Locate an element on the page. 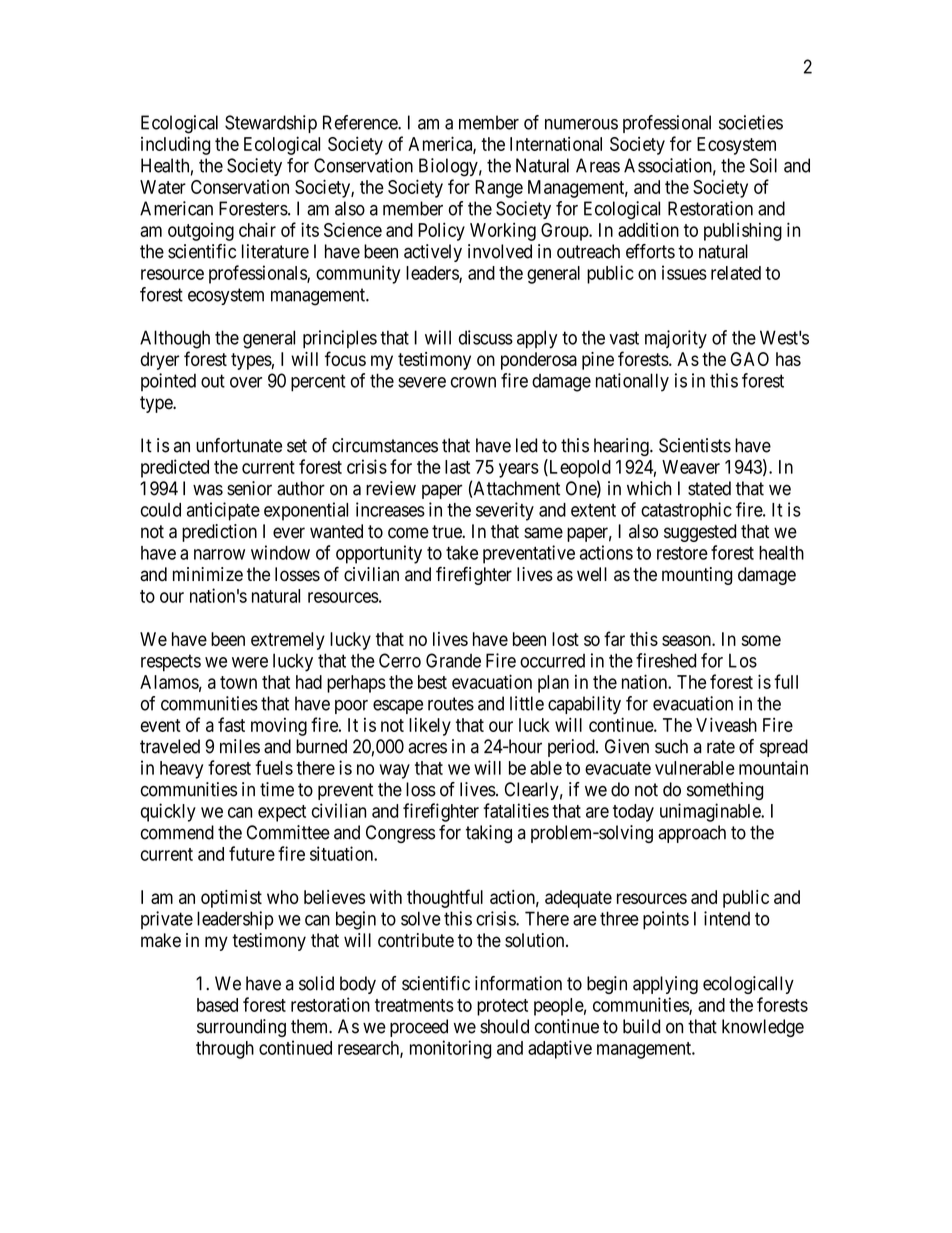  Scientists is located at coordinates (695, 445).
